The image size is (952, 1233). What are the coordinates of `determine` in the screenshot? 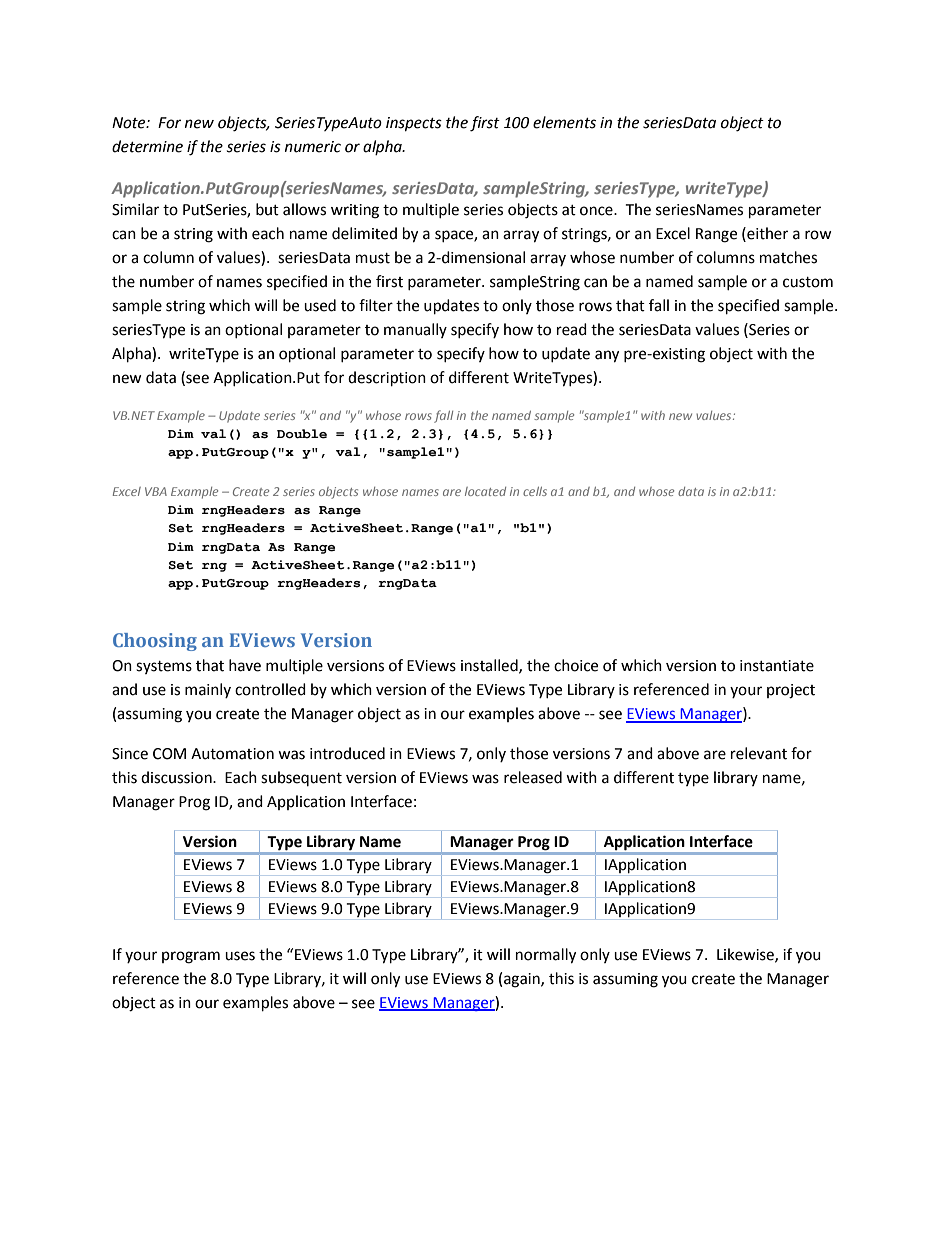 It's located at (147, 146).
